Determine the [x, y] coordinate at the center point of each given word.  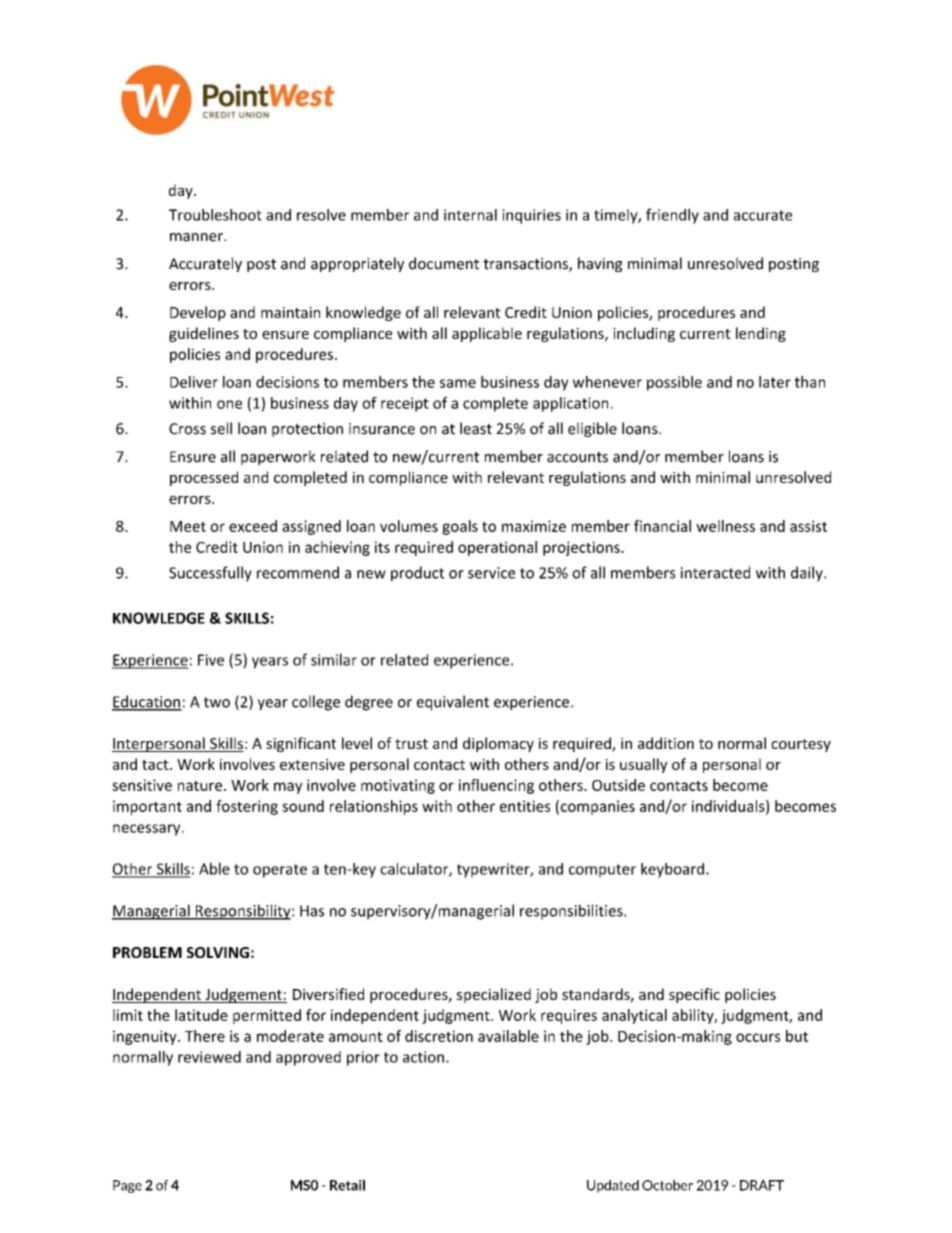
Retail [347, 1185]
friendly [672, 216]
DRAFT [762, 1185]
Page [127, 1186]
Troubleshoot [215, 215]
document [444, 263]
